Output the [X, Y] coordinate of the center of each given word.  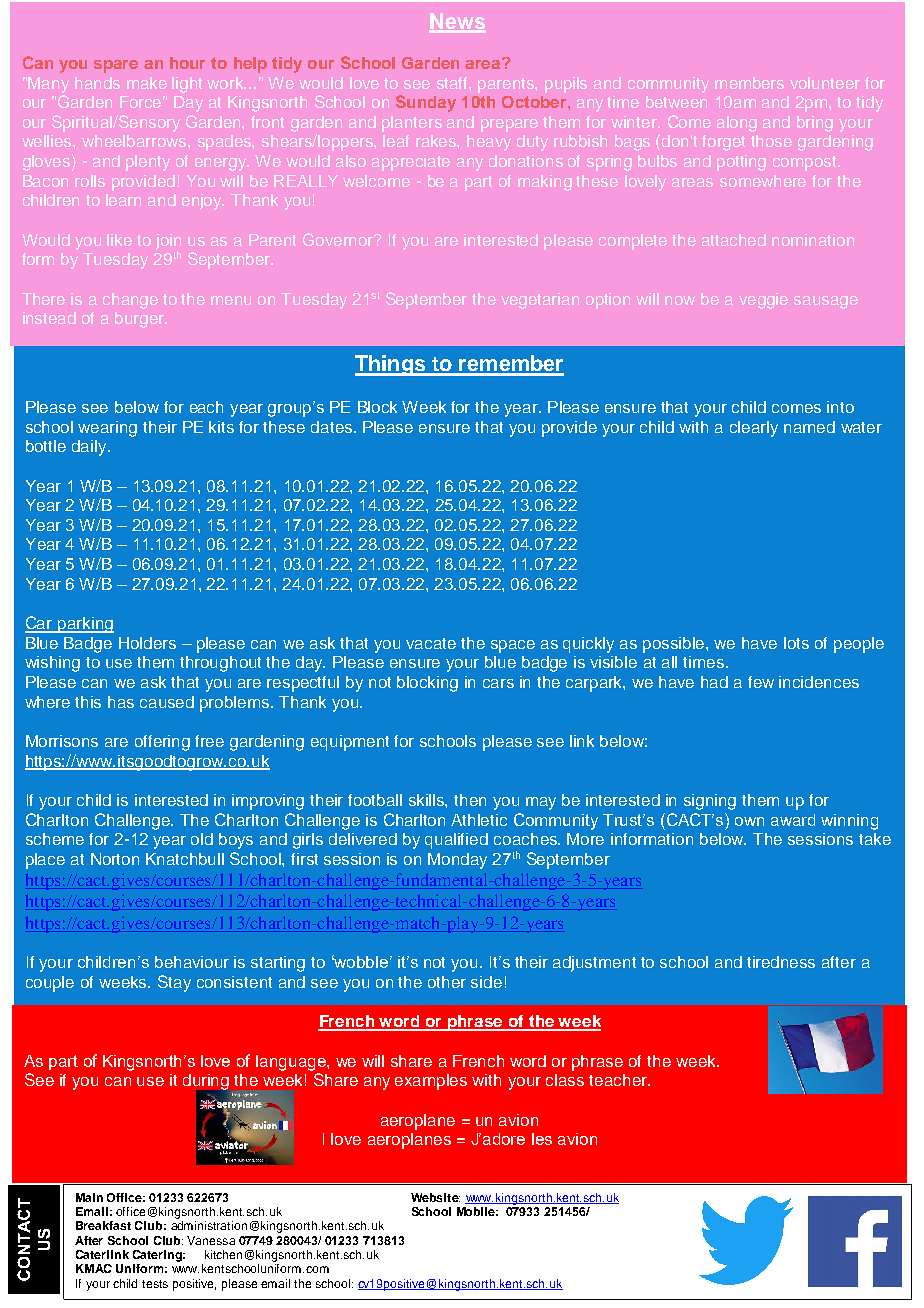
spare [116, 66]
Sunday [426, 103]
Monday [457, 861]
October [535, 102]
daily [90, 448]
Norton [115, 859]
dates [331, 427]
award [793, 820]
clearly [754, 429]
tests [155, 1284]
